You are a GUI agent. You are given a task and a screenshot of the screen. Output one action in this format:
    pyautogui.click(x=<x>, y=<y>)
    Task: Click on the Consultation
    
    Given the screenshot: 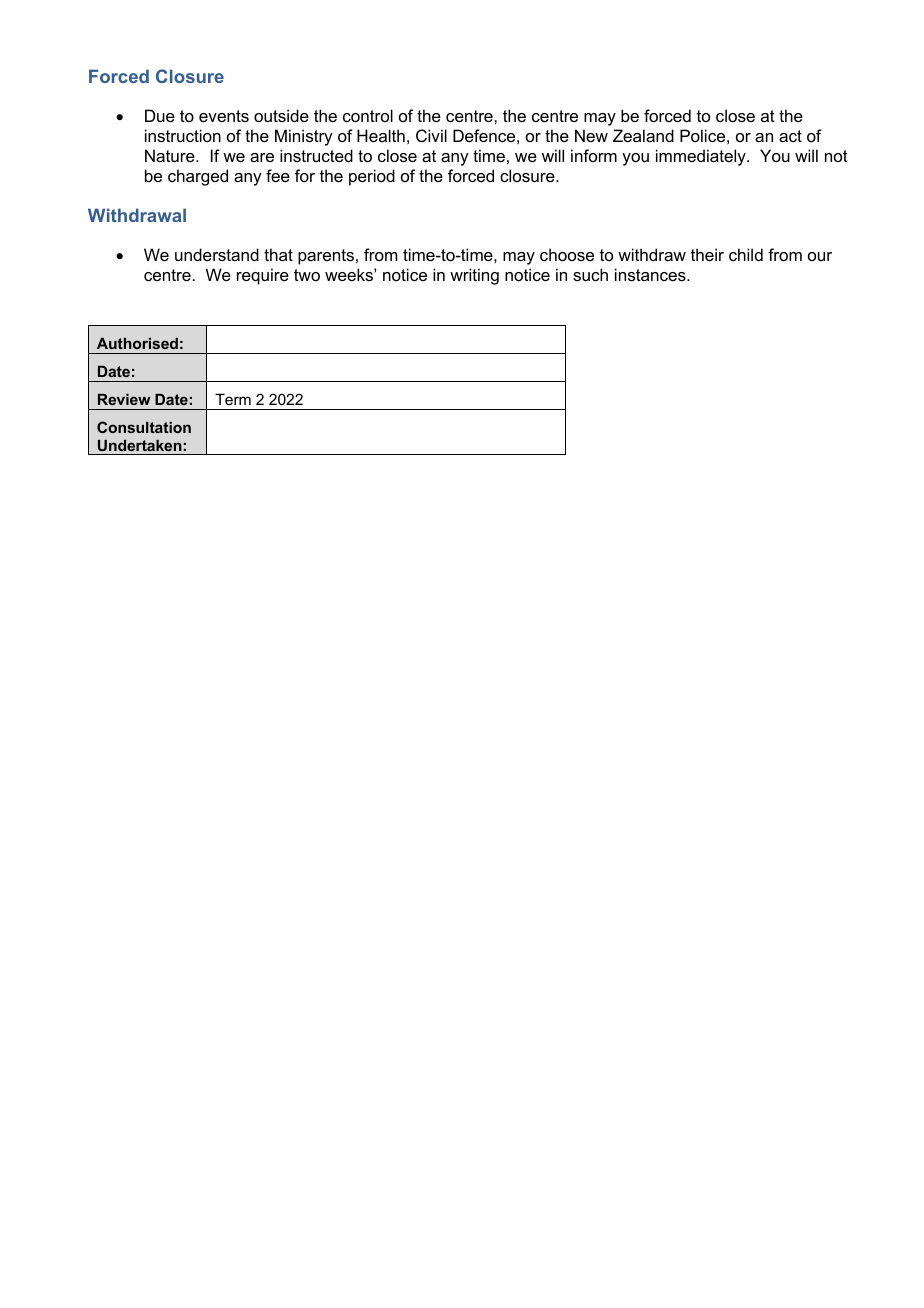 What is the action you would take?
    pyautogui.click(x=144, y=427)
